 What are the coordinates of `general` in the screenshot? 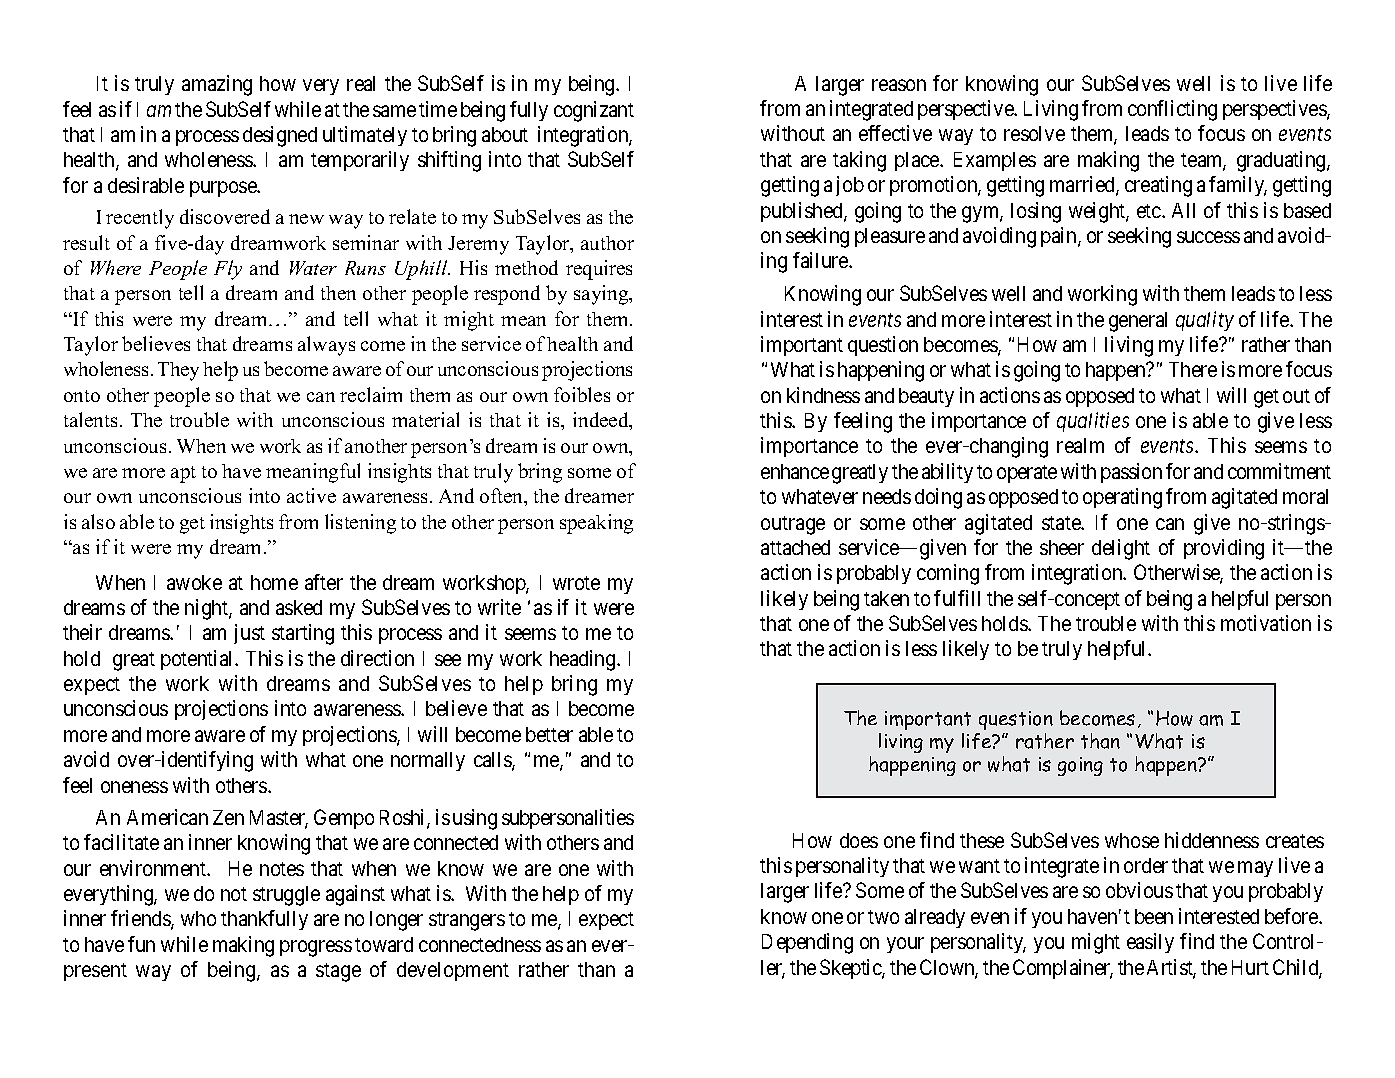 It's located at (1138, 322).
